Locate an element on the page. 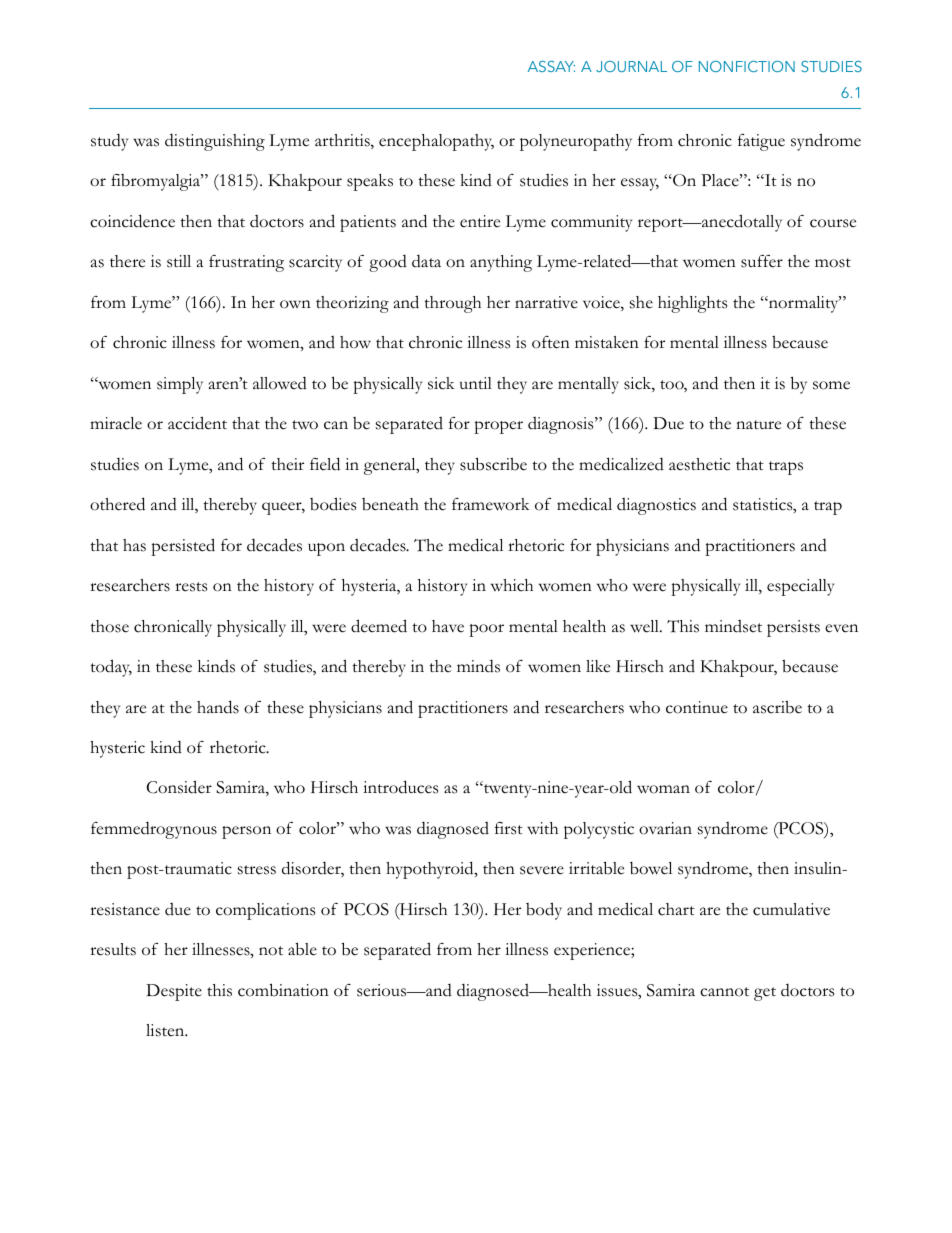 This document has width=952, height=1233. get is located at coordinates (765, 994).
